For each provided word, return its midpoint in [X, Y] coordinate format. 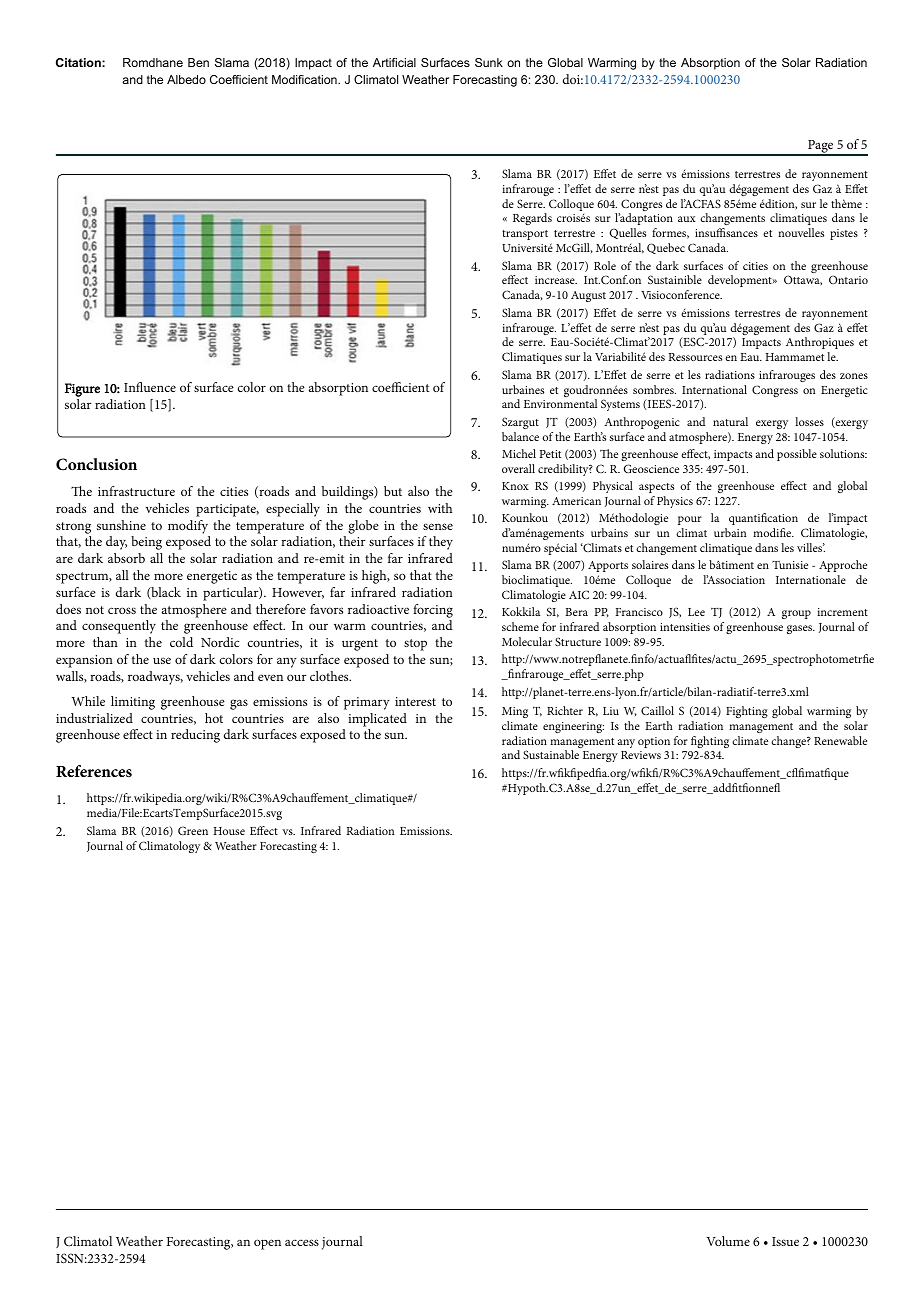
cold [181, 642]
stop [415, 645]
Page [821, 147]
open [267, 1244]
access [302, 1242]
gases [800, 629]
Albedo [186, 79]
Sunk [489, 62]
